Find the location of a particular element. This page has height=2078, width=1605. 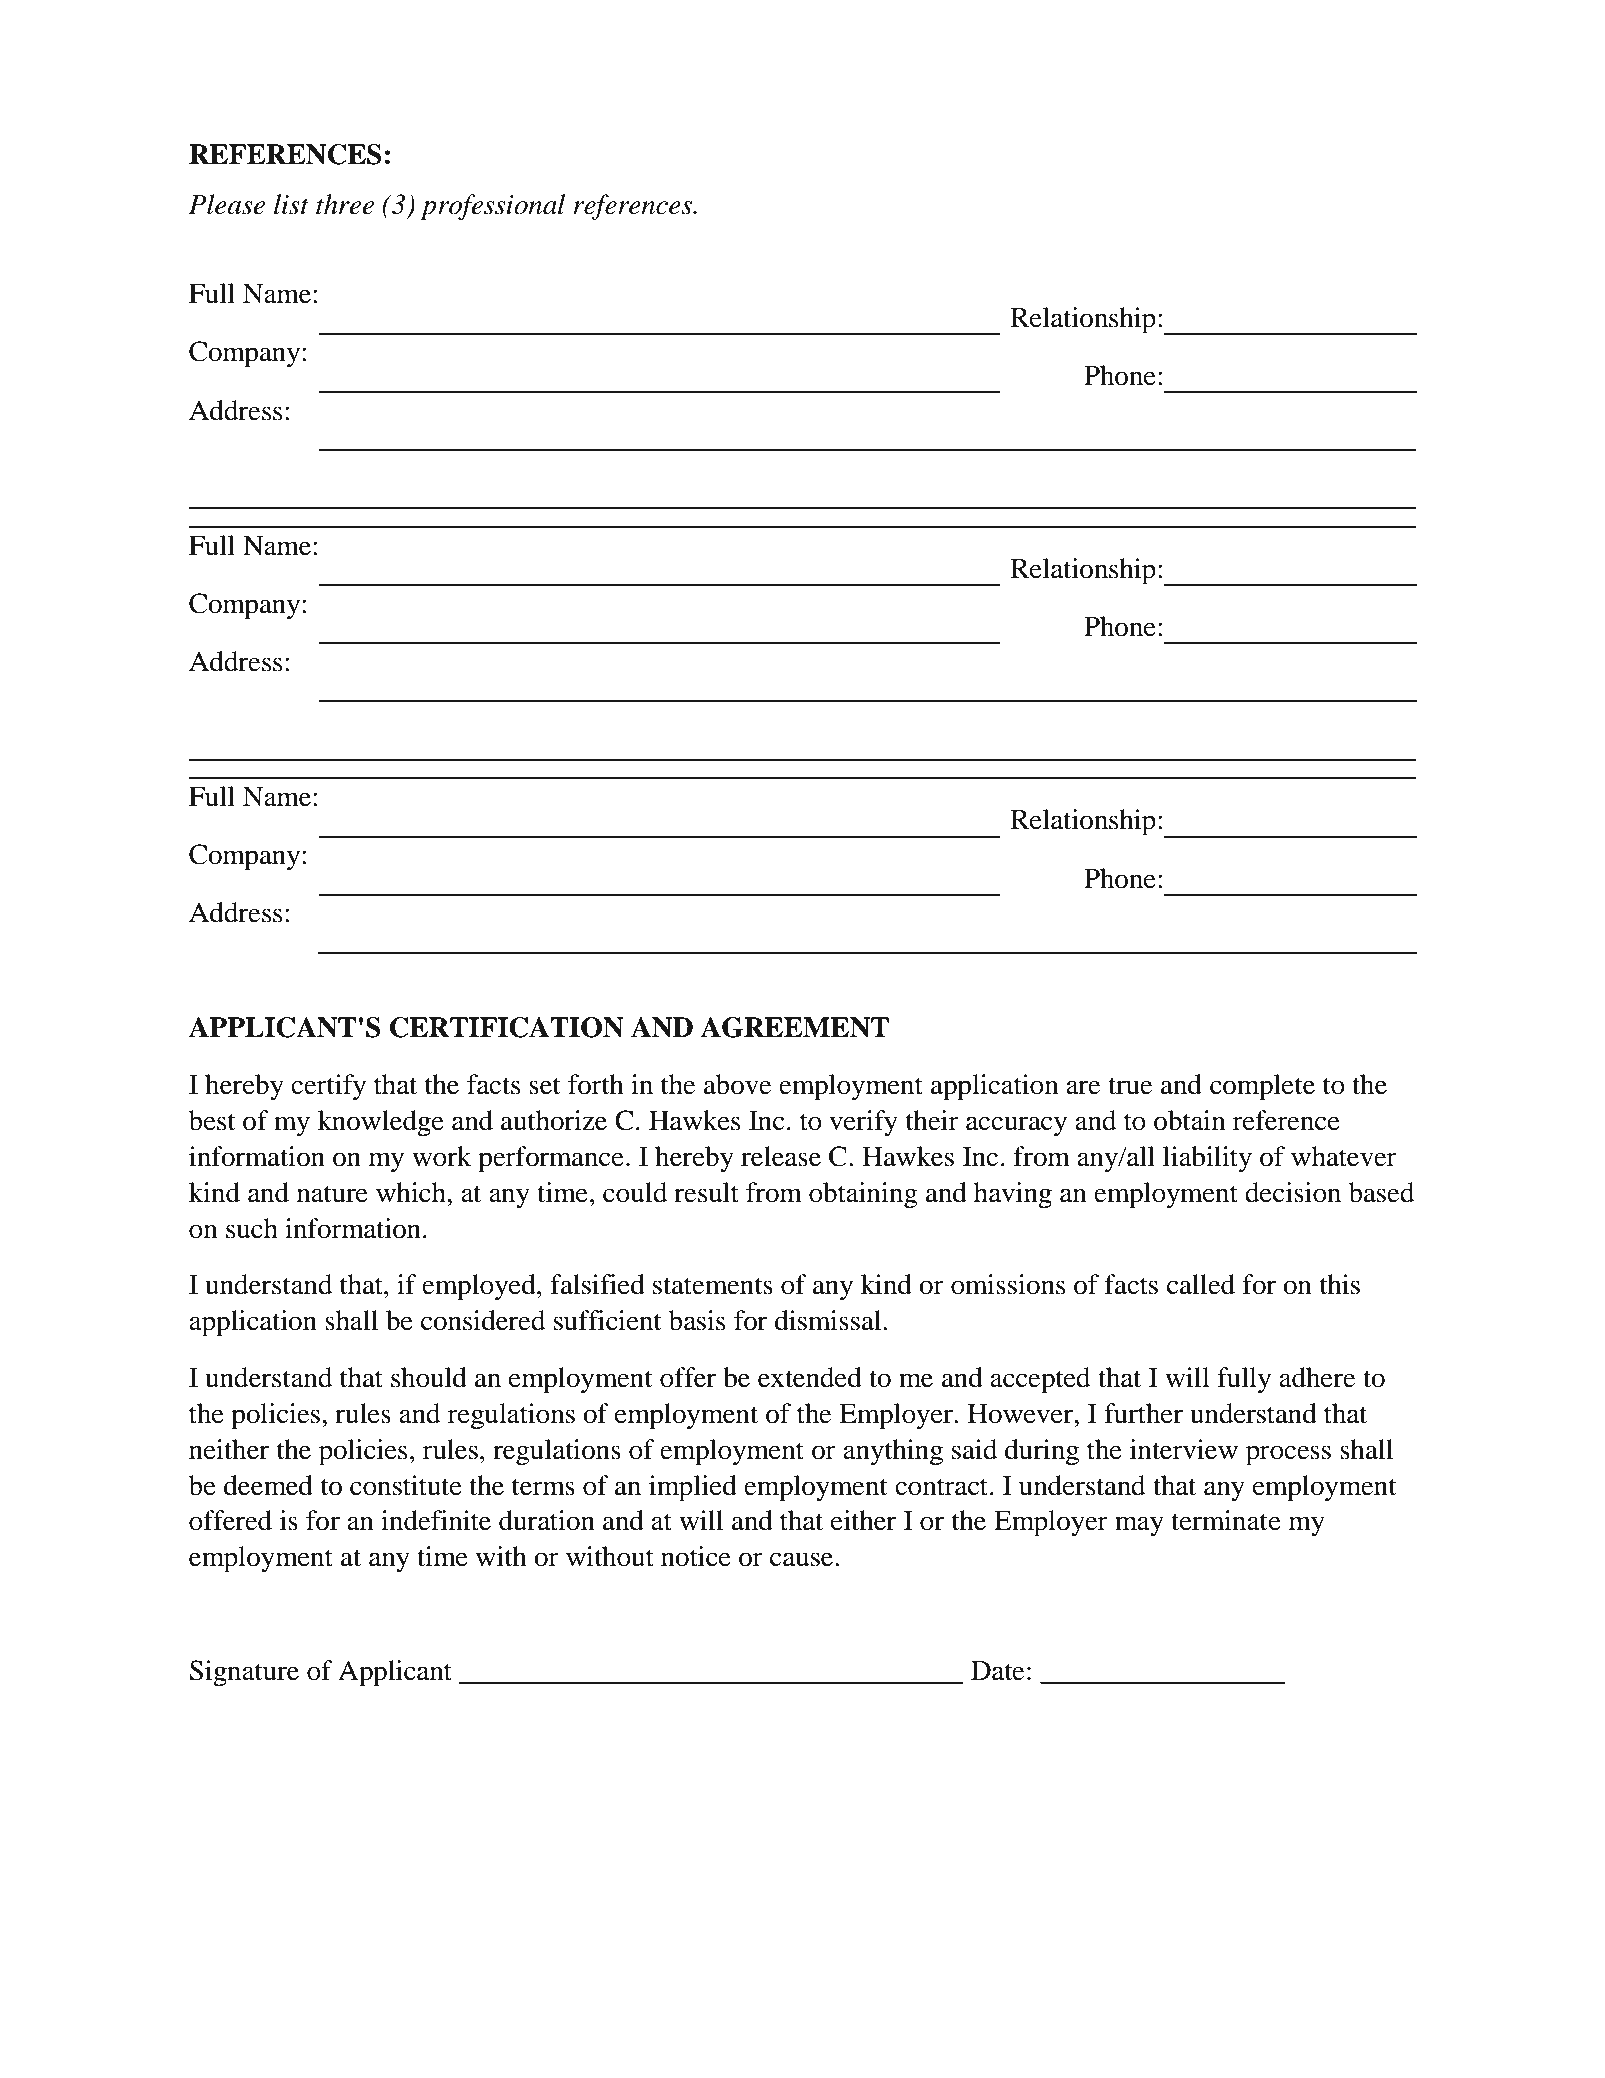

complete is located at coordinates (1262, 1087).
